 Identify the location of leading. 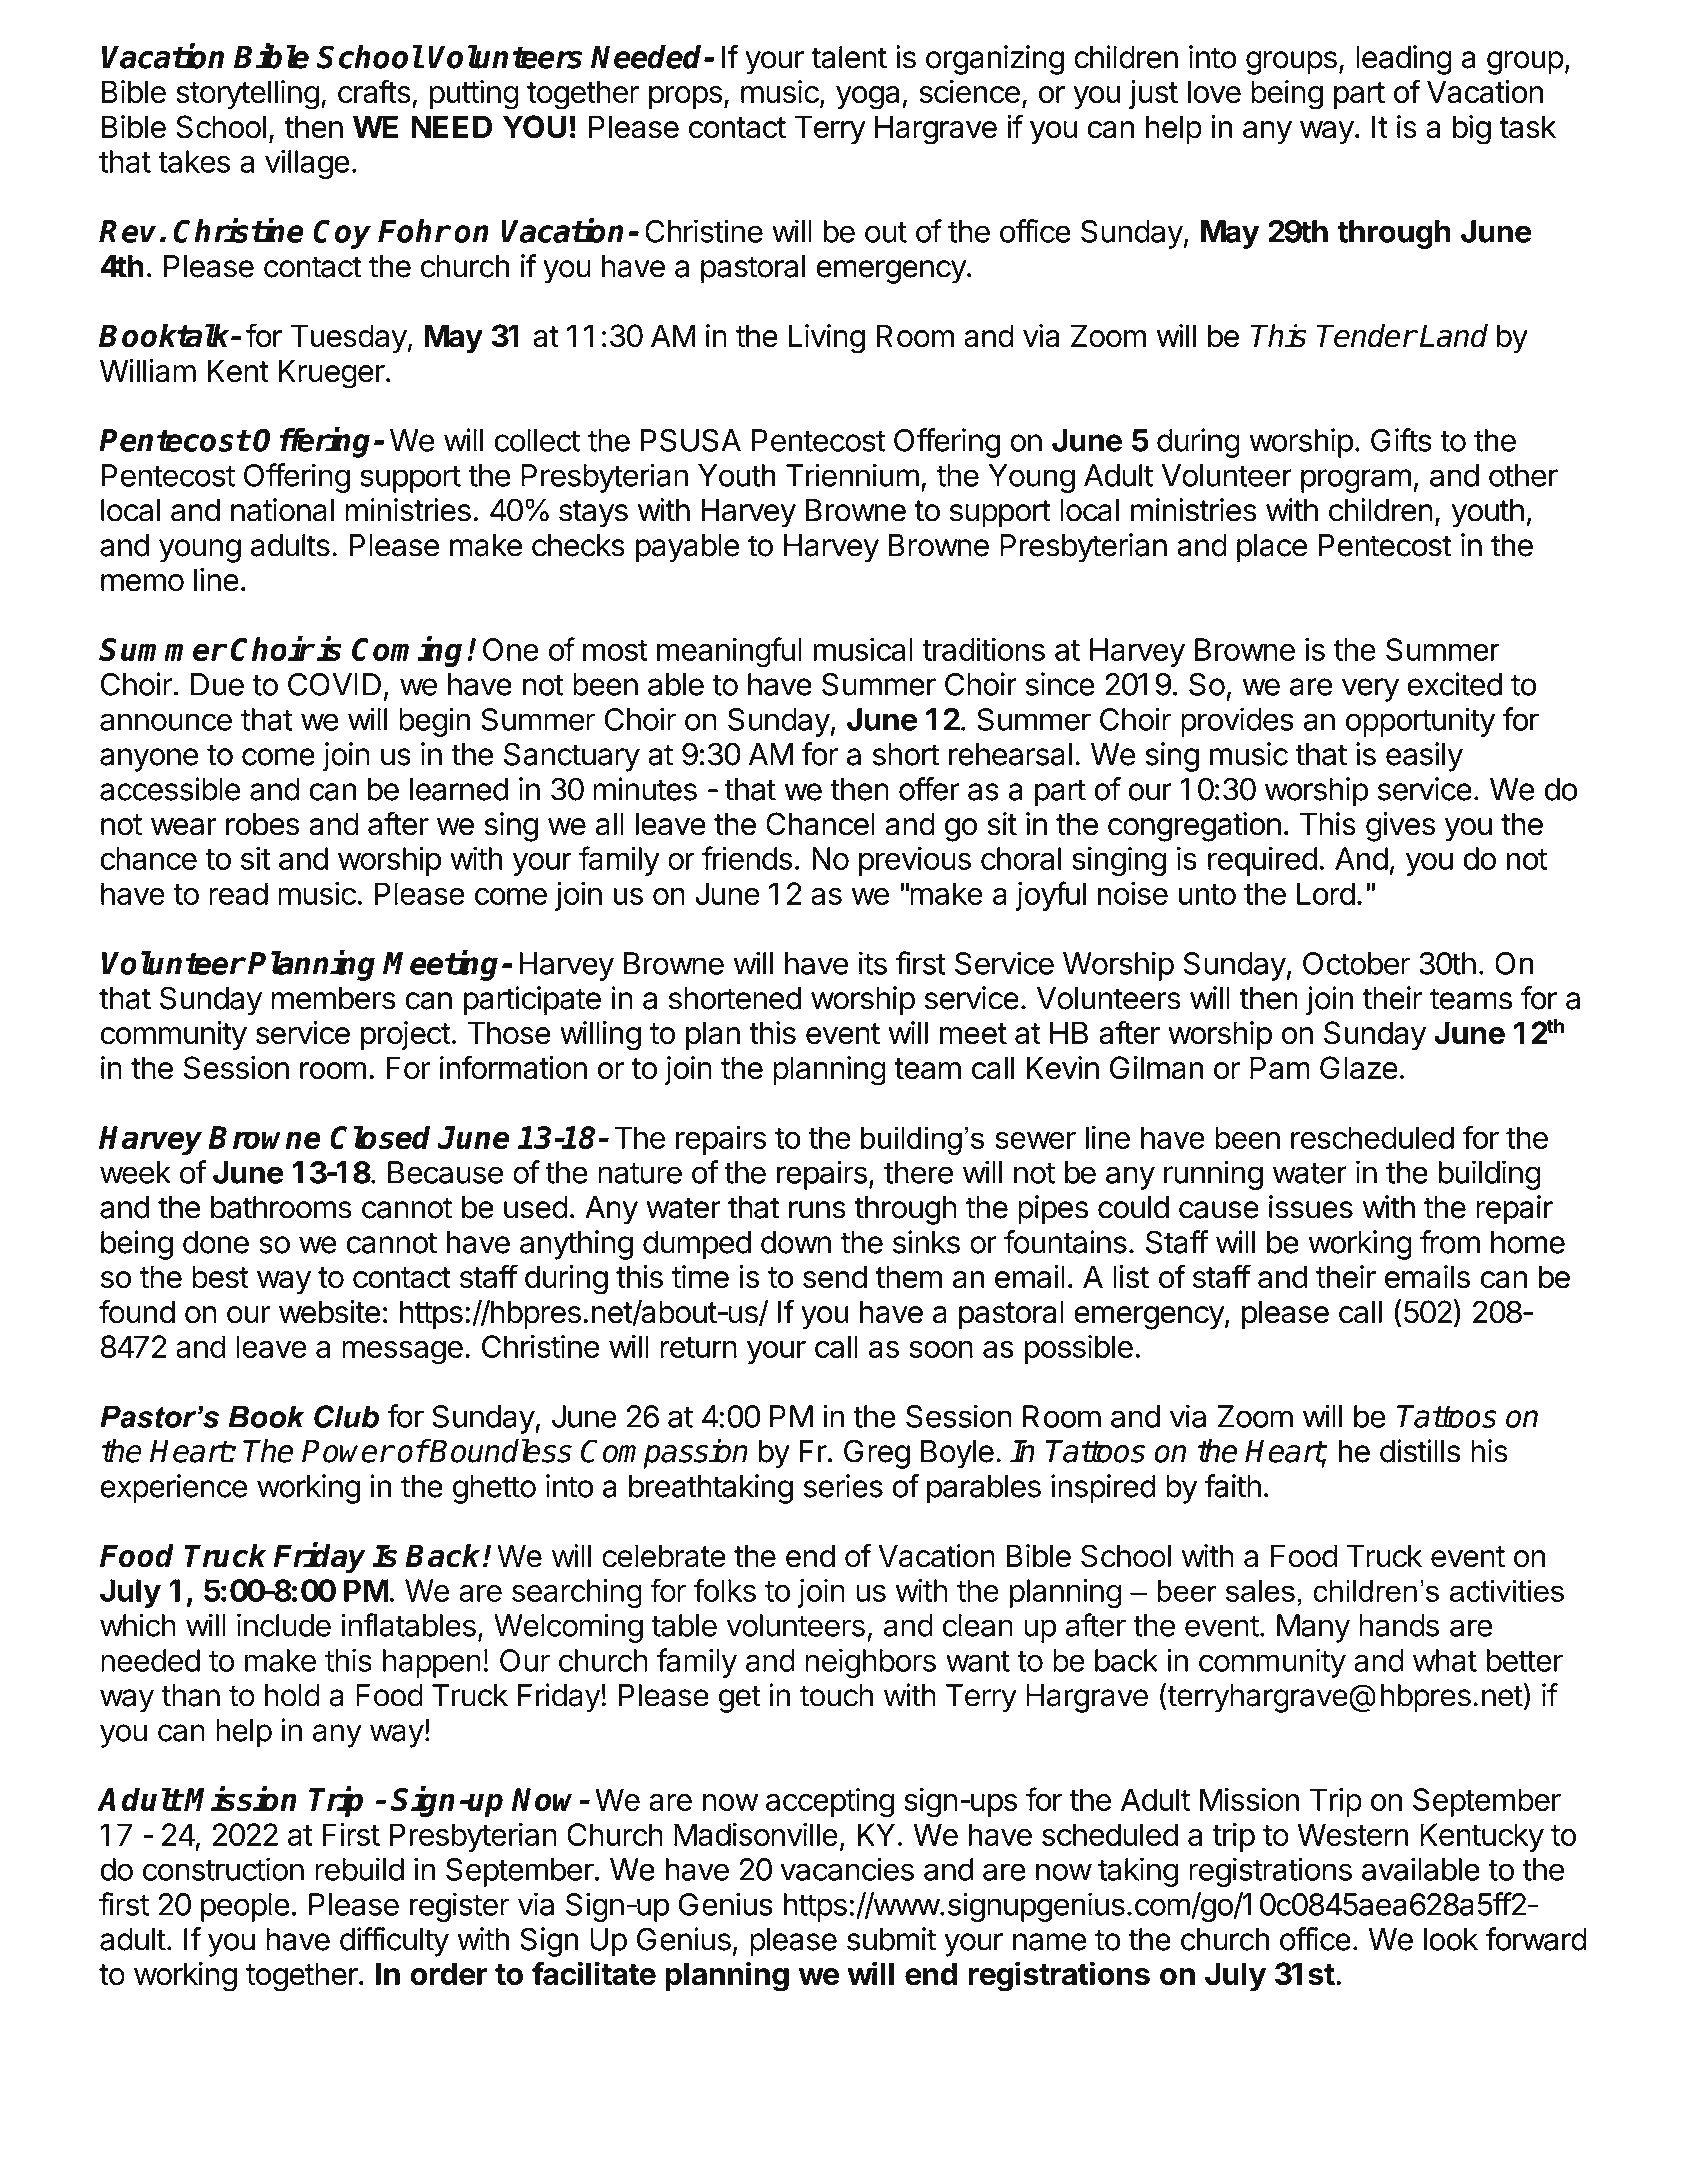
(1404, 60).
